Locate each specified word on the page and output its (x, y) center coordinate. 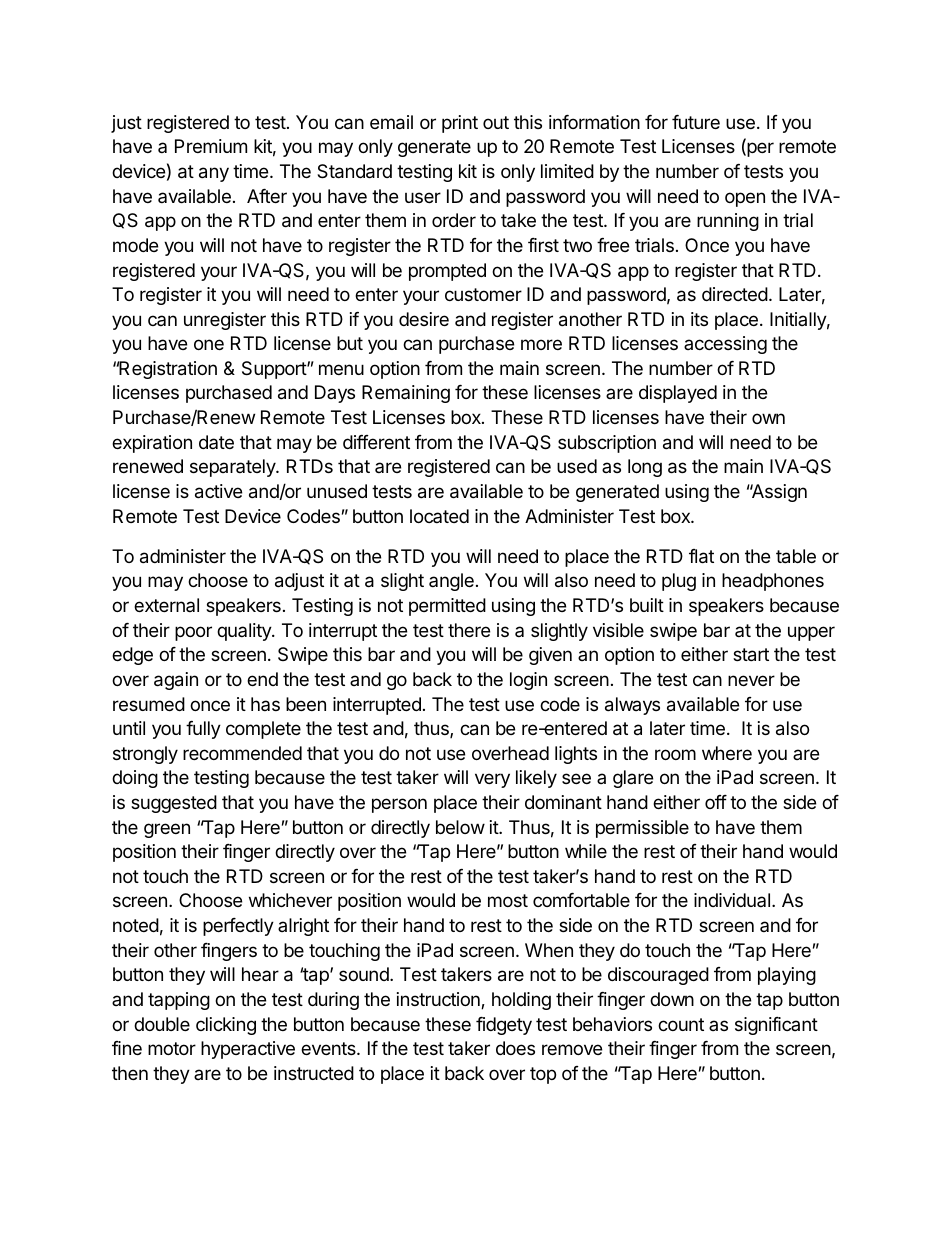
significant (776, 1026)
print (460, 124)
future (696, 122)
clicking (226, 1026)
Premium (211, 146)
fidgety (504, 1026)
